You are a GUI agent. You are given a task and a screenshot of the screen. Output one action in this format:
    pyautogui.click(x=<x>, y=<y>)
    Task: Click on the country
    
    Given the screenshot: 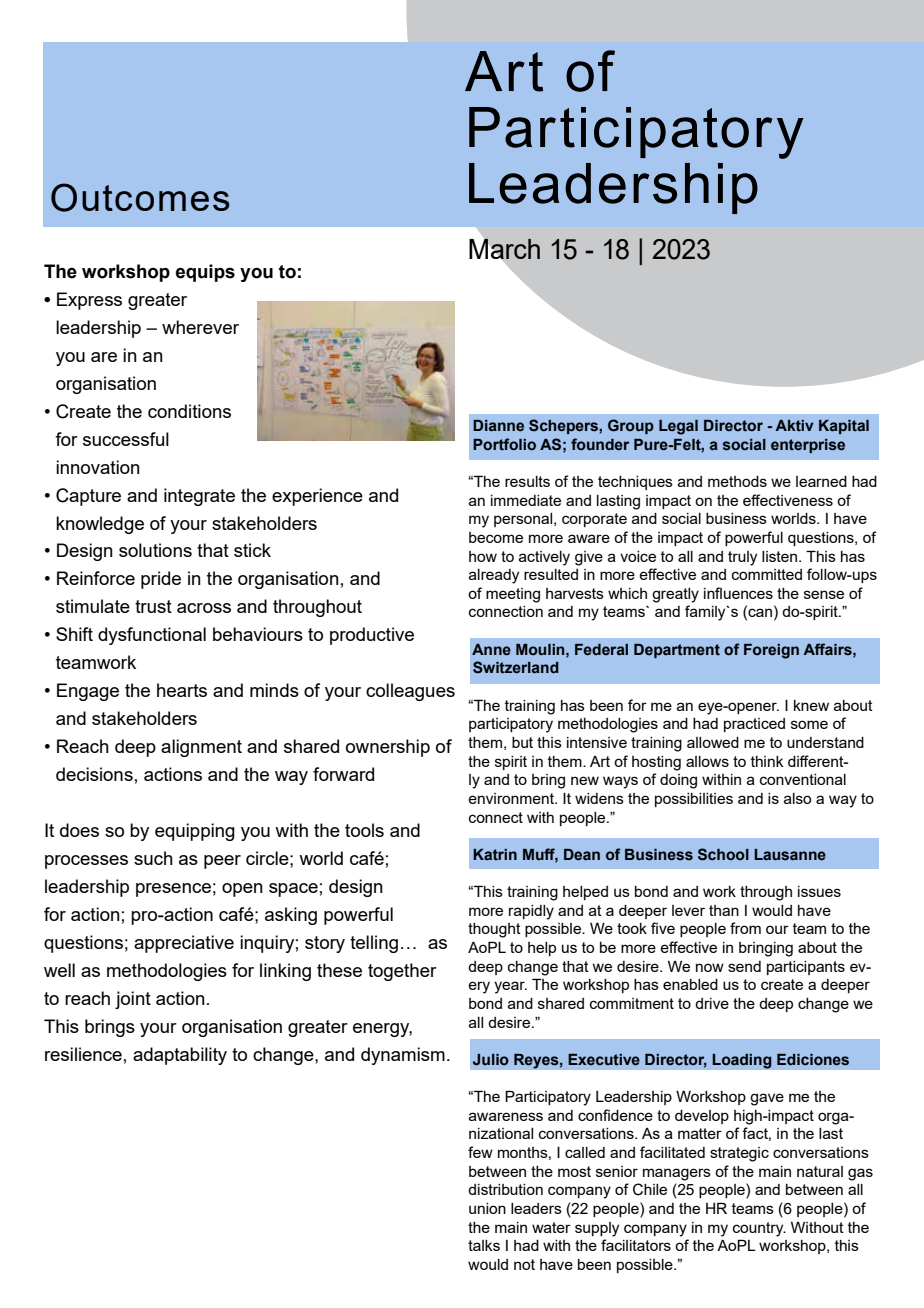 What is the action you would take?
    pyautogui.click(x=759, y=1229)
